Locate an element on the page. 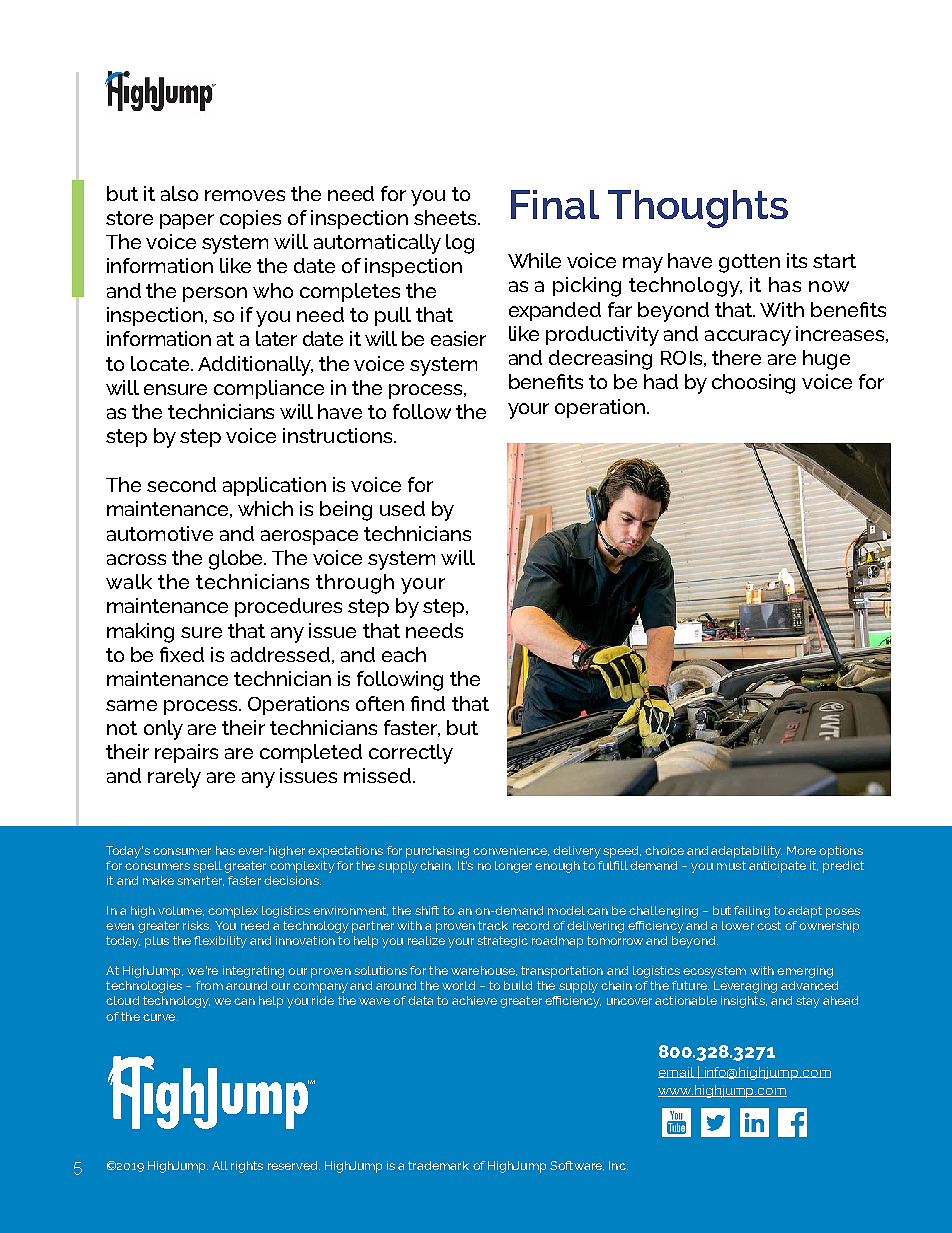  correctly is located at coordinates (411, 754).
